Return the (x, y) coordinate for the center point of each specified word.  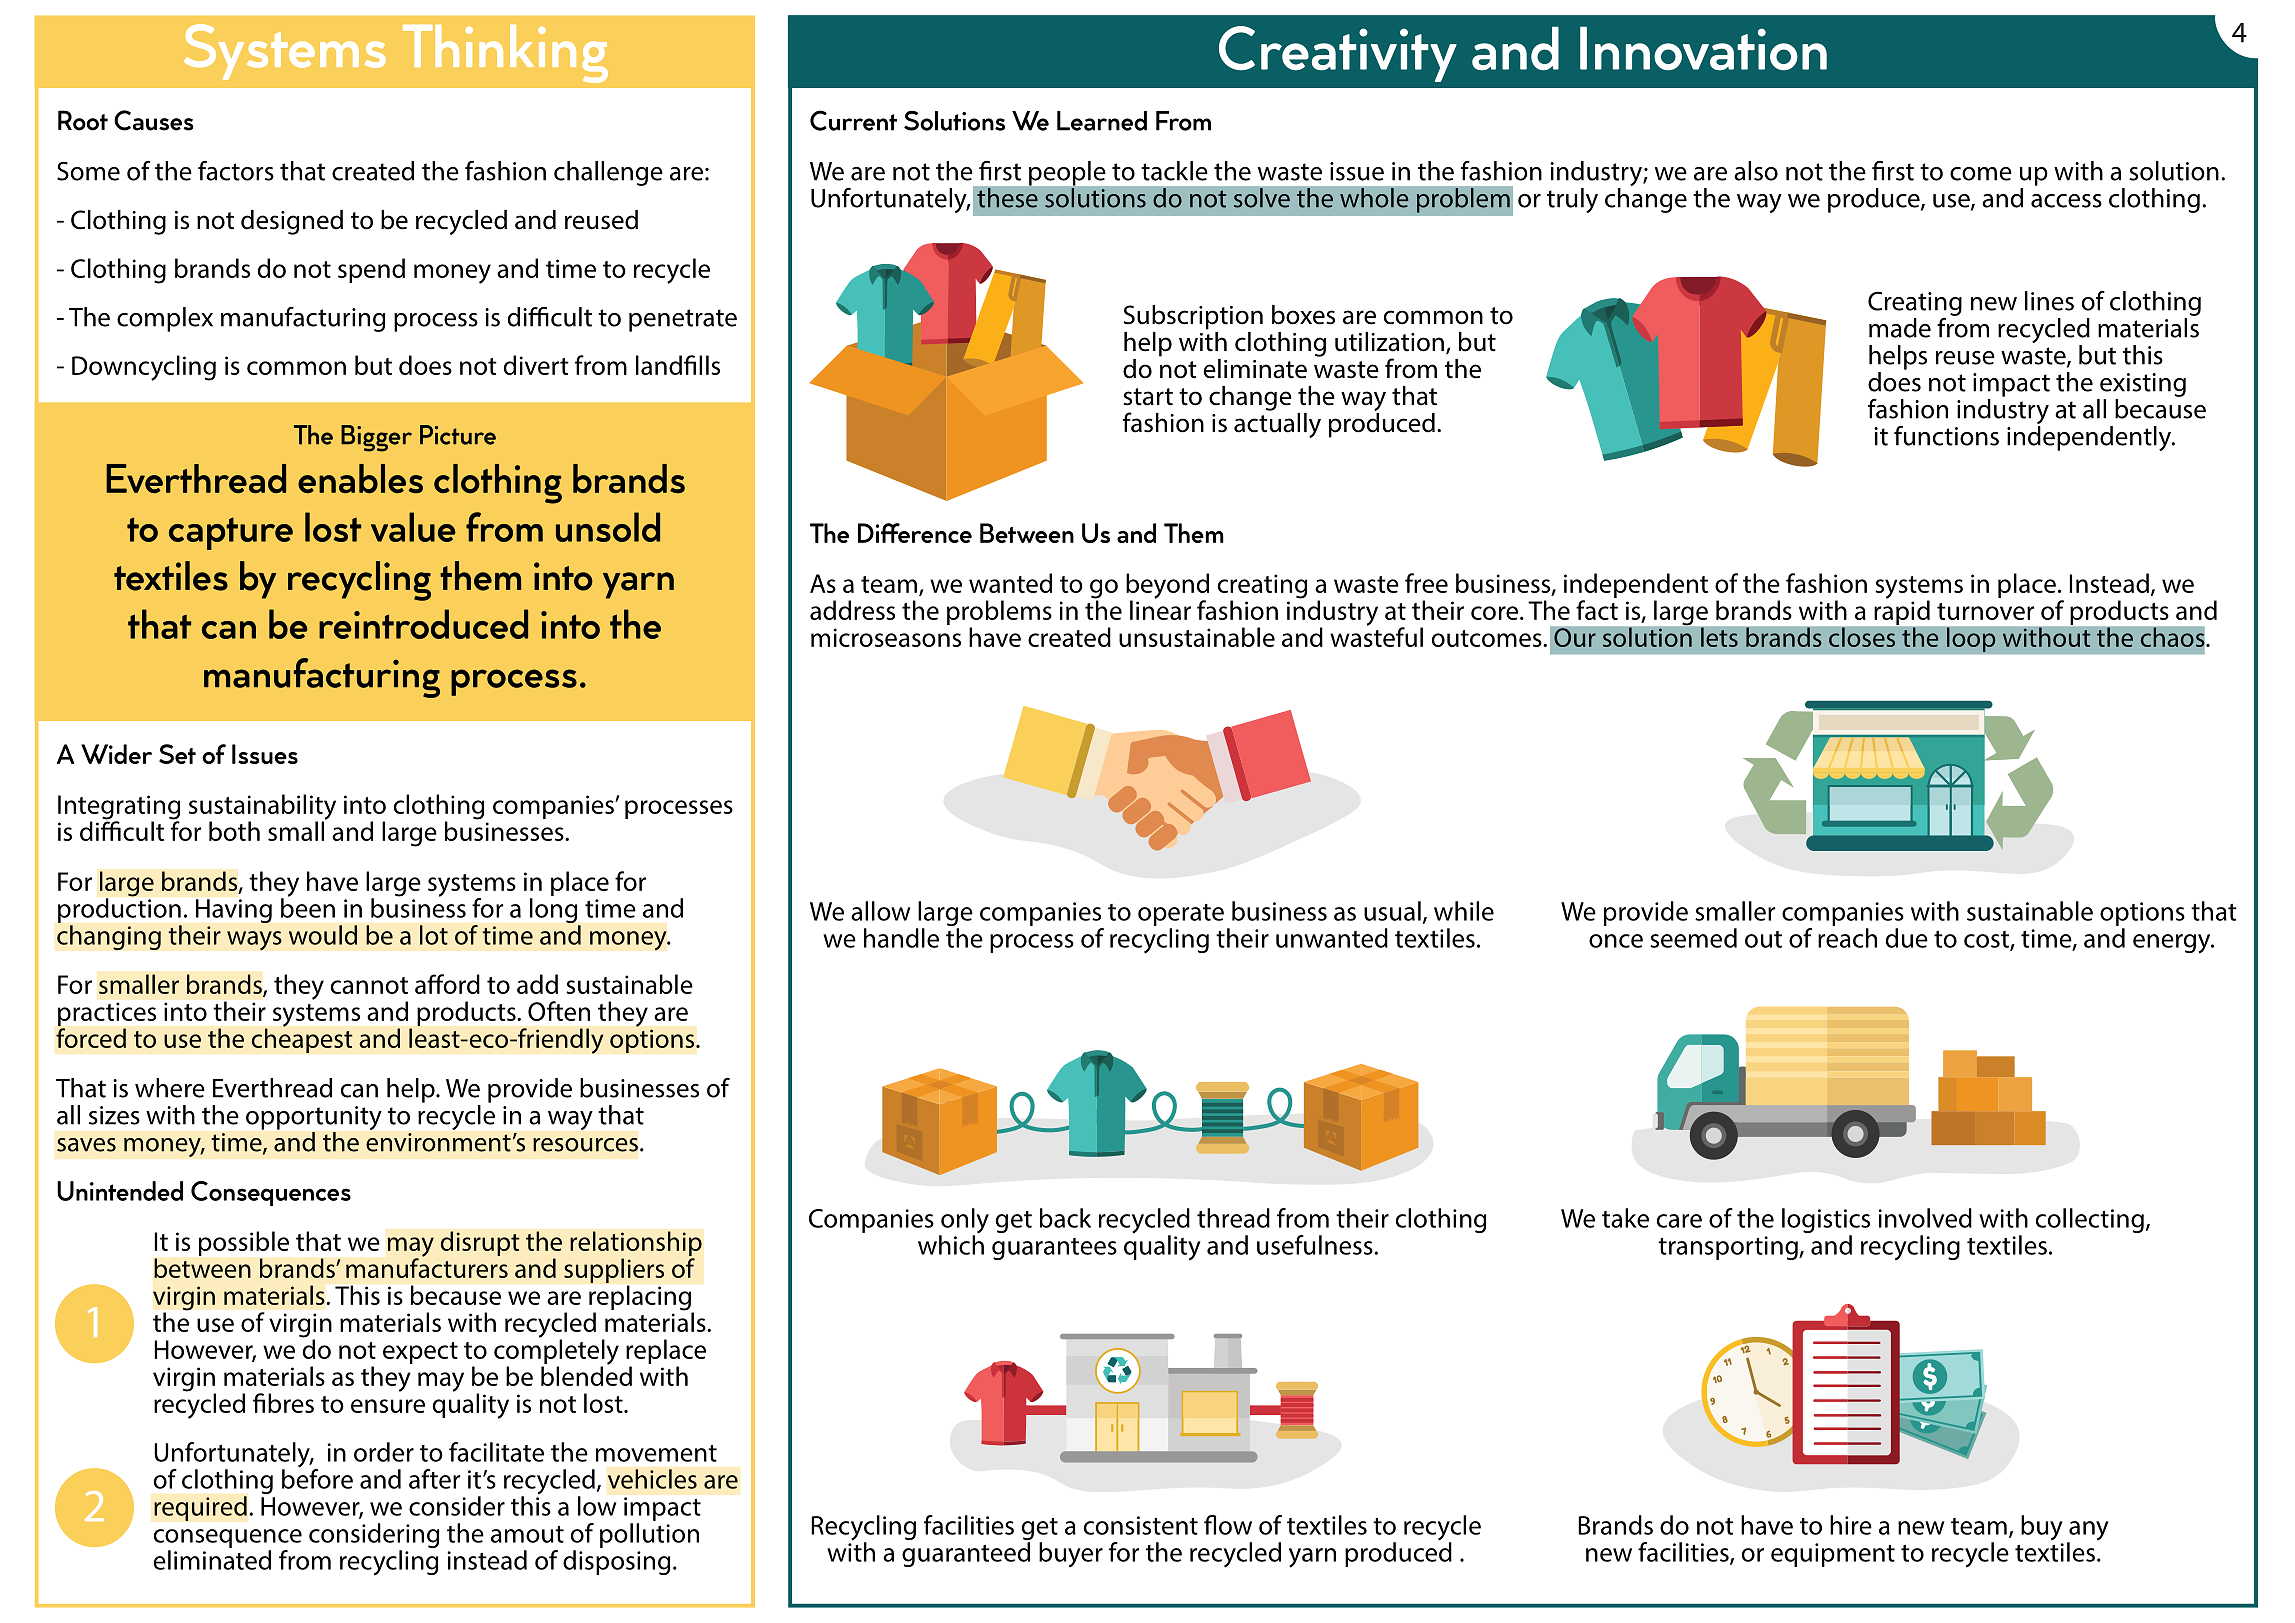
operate (1181, 915)
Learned (1102, 121)
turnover (1985, 611)
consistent (1141, 1525)
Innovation (1703, 48)
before (317, 1478)
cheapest (302, 1040)
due (1907, 938)
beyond (1167, 587)
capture (231, 533)
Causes (154, 120)
